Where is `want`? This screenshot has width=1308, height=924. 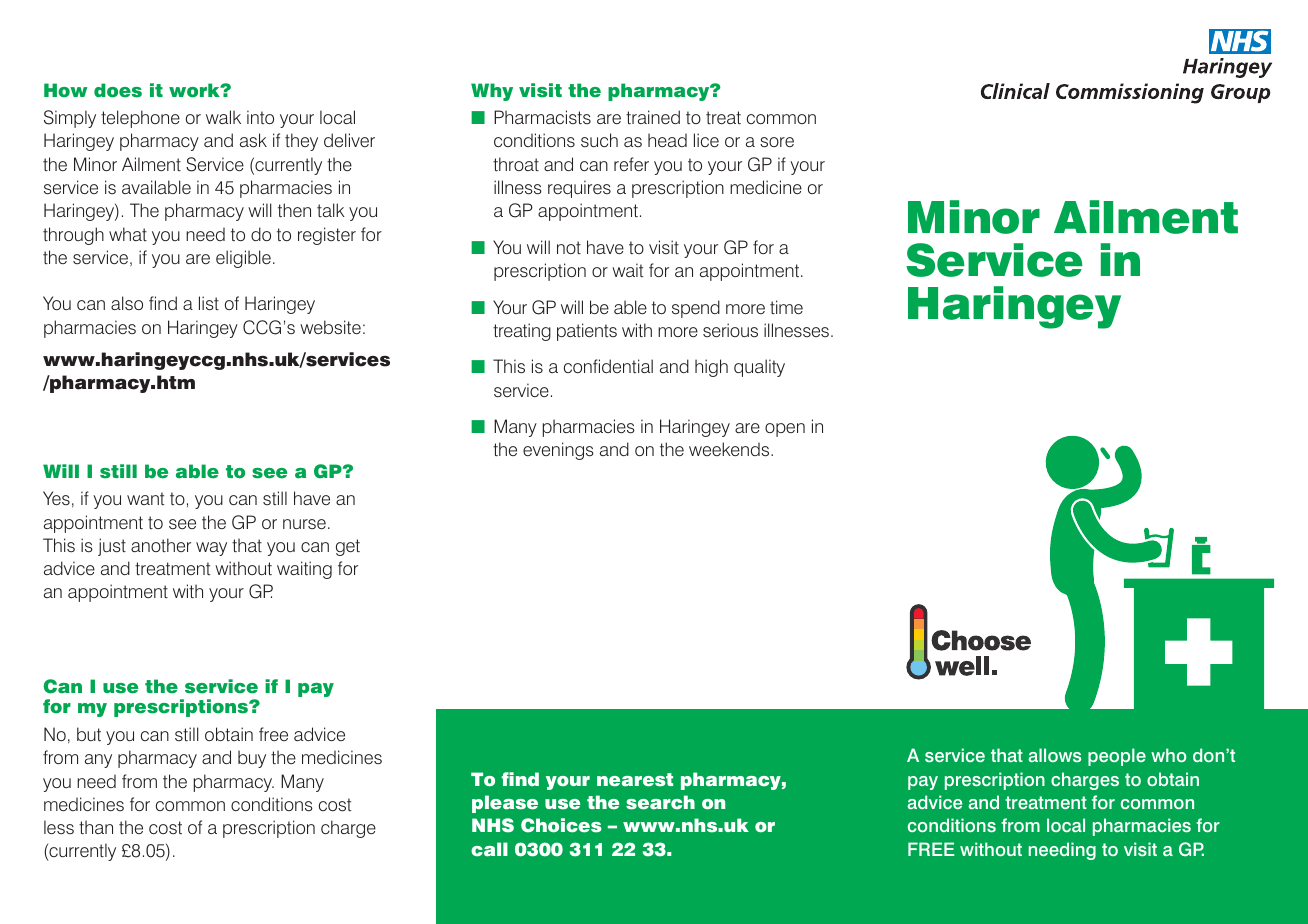 want is located at coordinates (145, 498).
